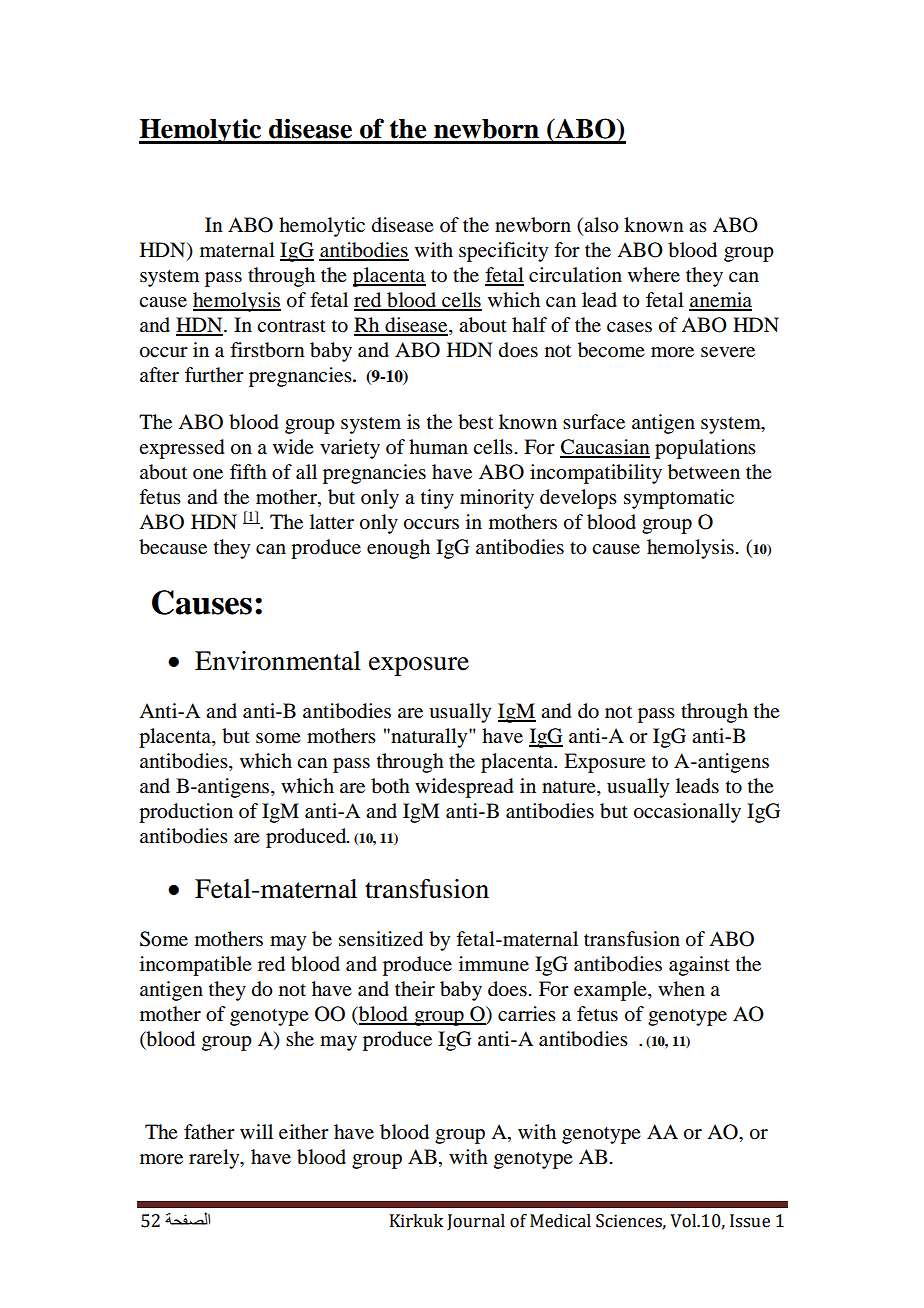 Image resolution: width=924 pixels, height=1308 pixels. What do you see at coordinates (679, 499) in the screenshot?
I see `symptomatic` at bounding box center [679, 499].
